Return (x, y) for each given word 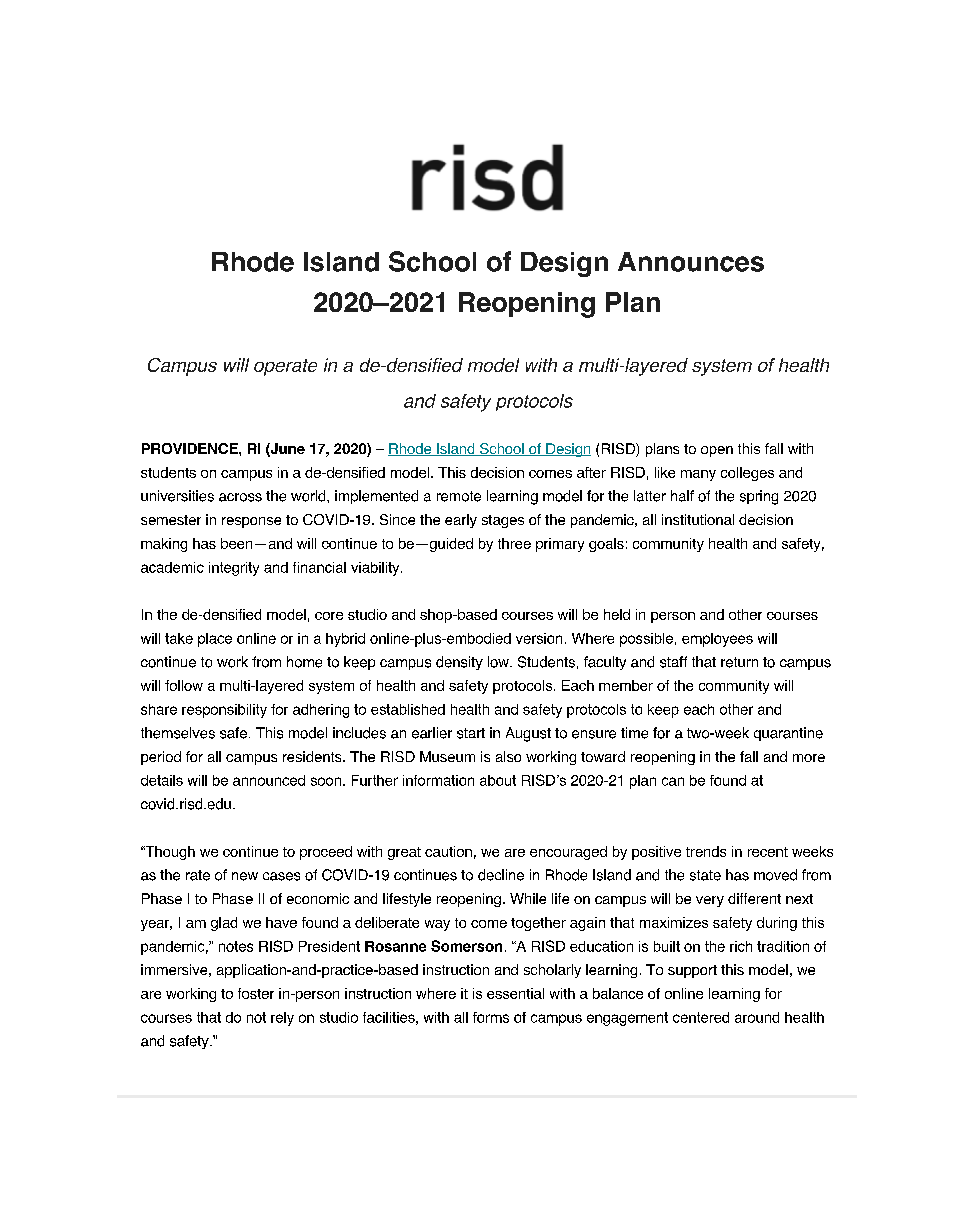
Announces (691, 262)
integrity (234, 569)
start (471, 733)
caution (448, 851)
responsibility (224, 711)
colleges (747, 474)
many (698, 475)
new (245, 876)
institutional (698, 519)
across (240, 497)
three (514, 543)
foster (256, 993)
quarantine (788, 734)
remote (459, 496)
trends (706, 851)
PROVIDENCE (191, 448)
